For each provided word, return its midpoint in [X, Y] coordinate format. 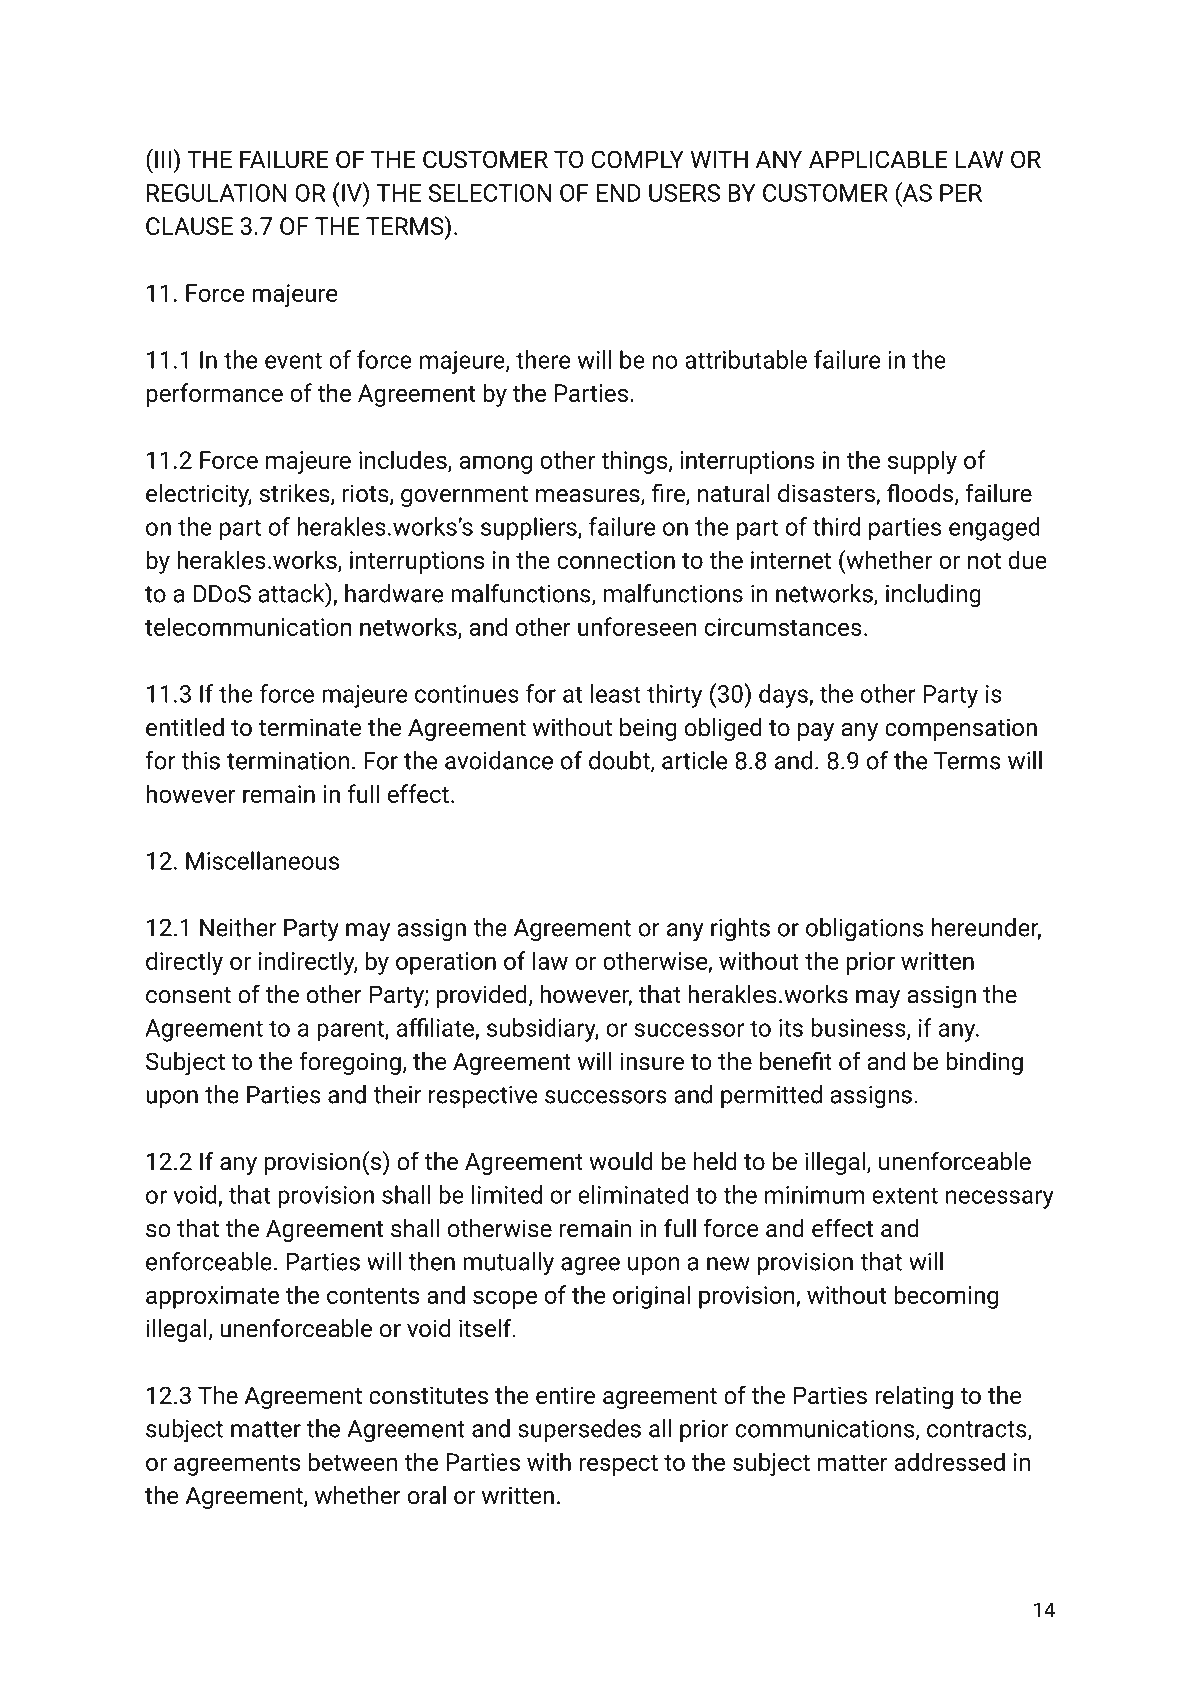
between [353, 1461]
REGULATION [217, 193]
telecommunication [248, 626]
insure [652, 1061]
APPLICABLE [878, 159]
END [619, 193]
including [933, 596]
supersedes [579, 1430]
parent [351, 1031]
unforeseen [637, 626]
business [859, 1028]
